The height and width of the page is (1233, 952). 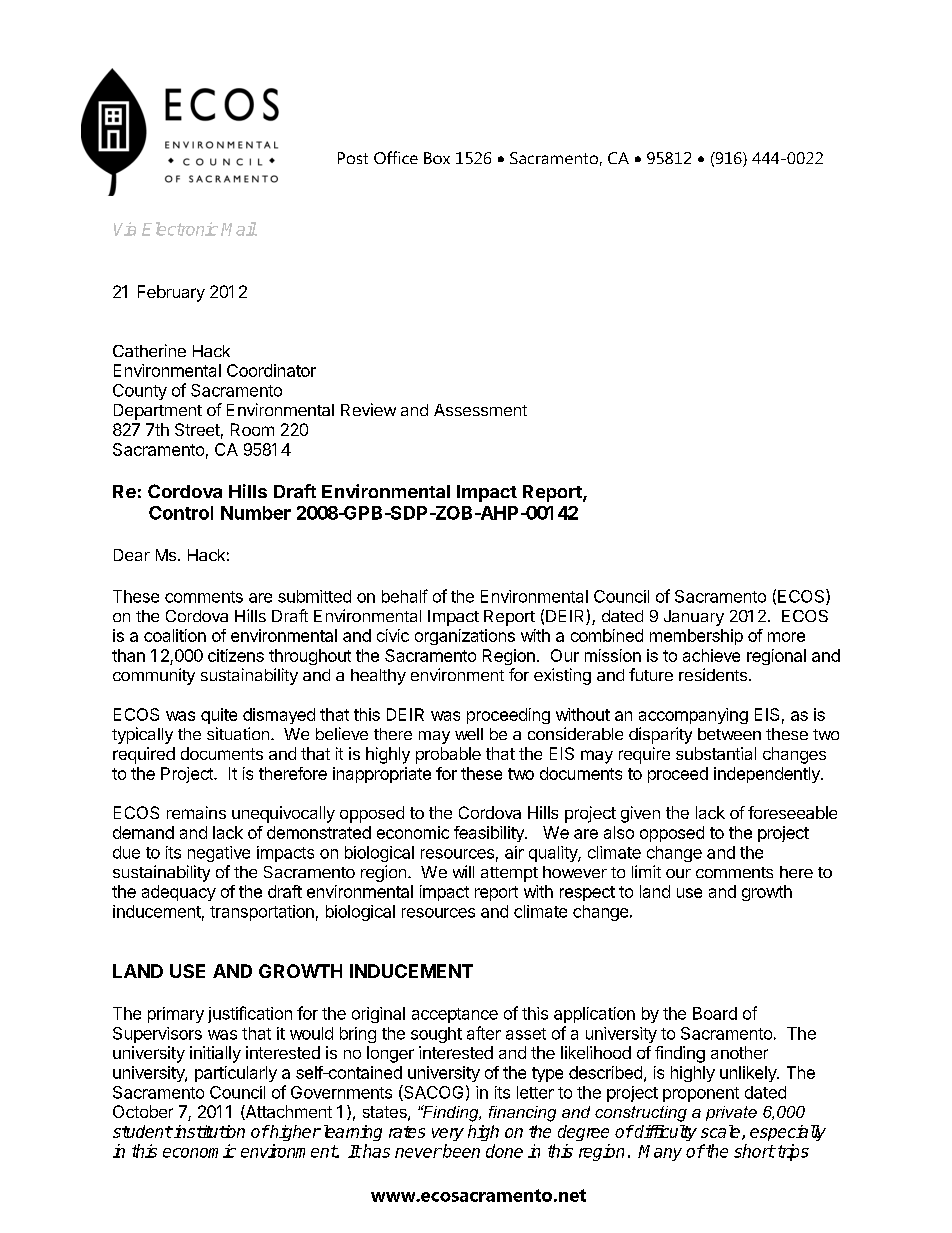 What do you see at coordinates (208, 1131) in the page?
I see `institution` at bounding box center [208, 1131].
